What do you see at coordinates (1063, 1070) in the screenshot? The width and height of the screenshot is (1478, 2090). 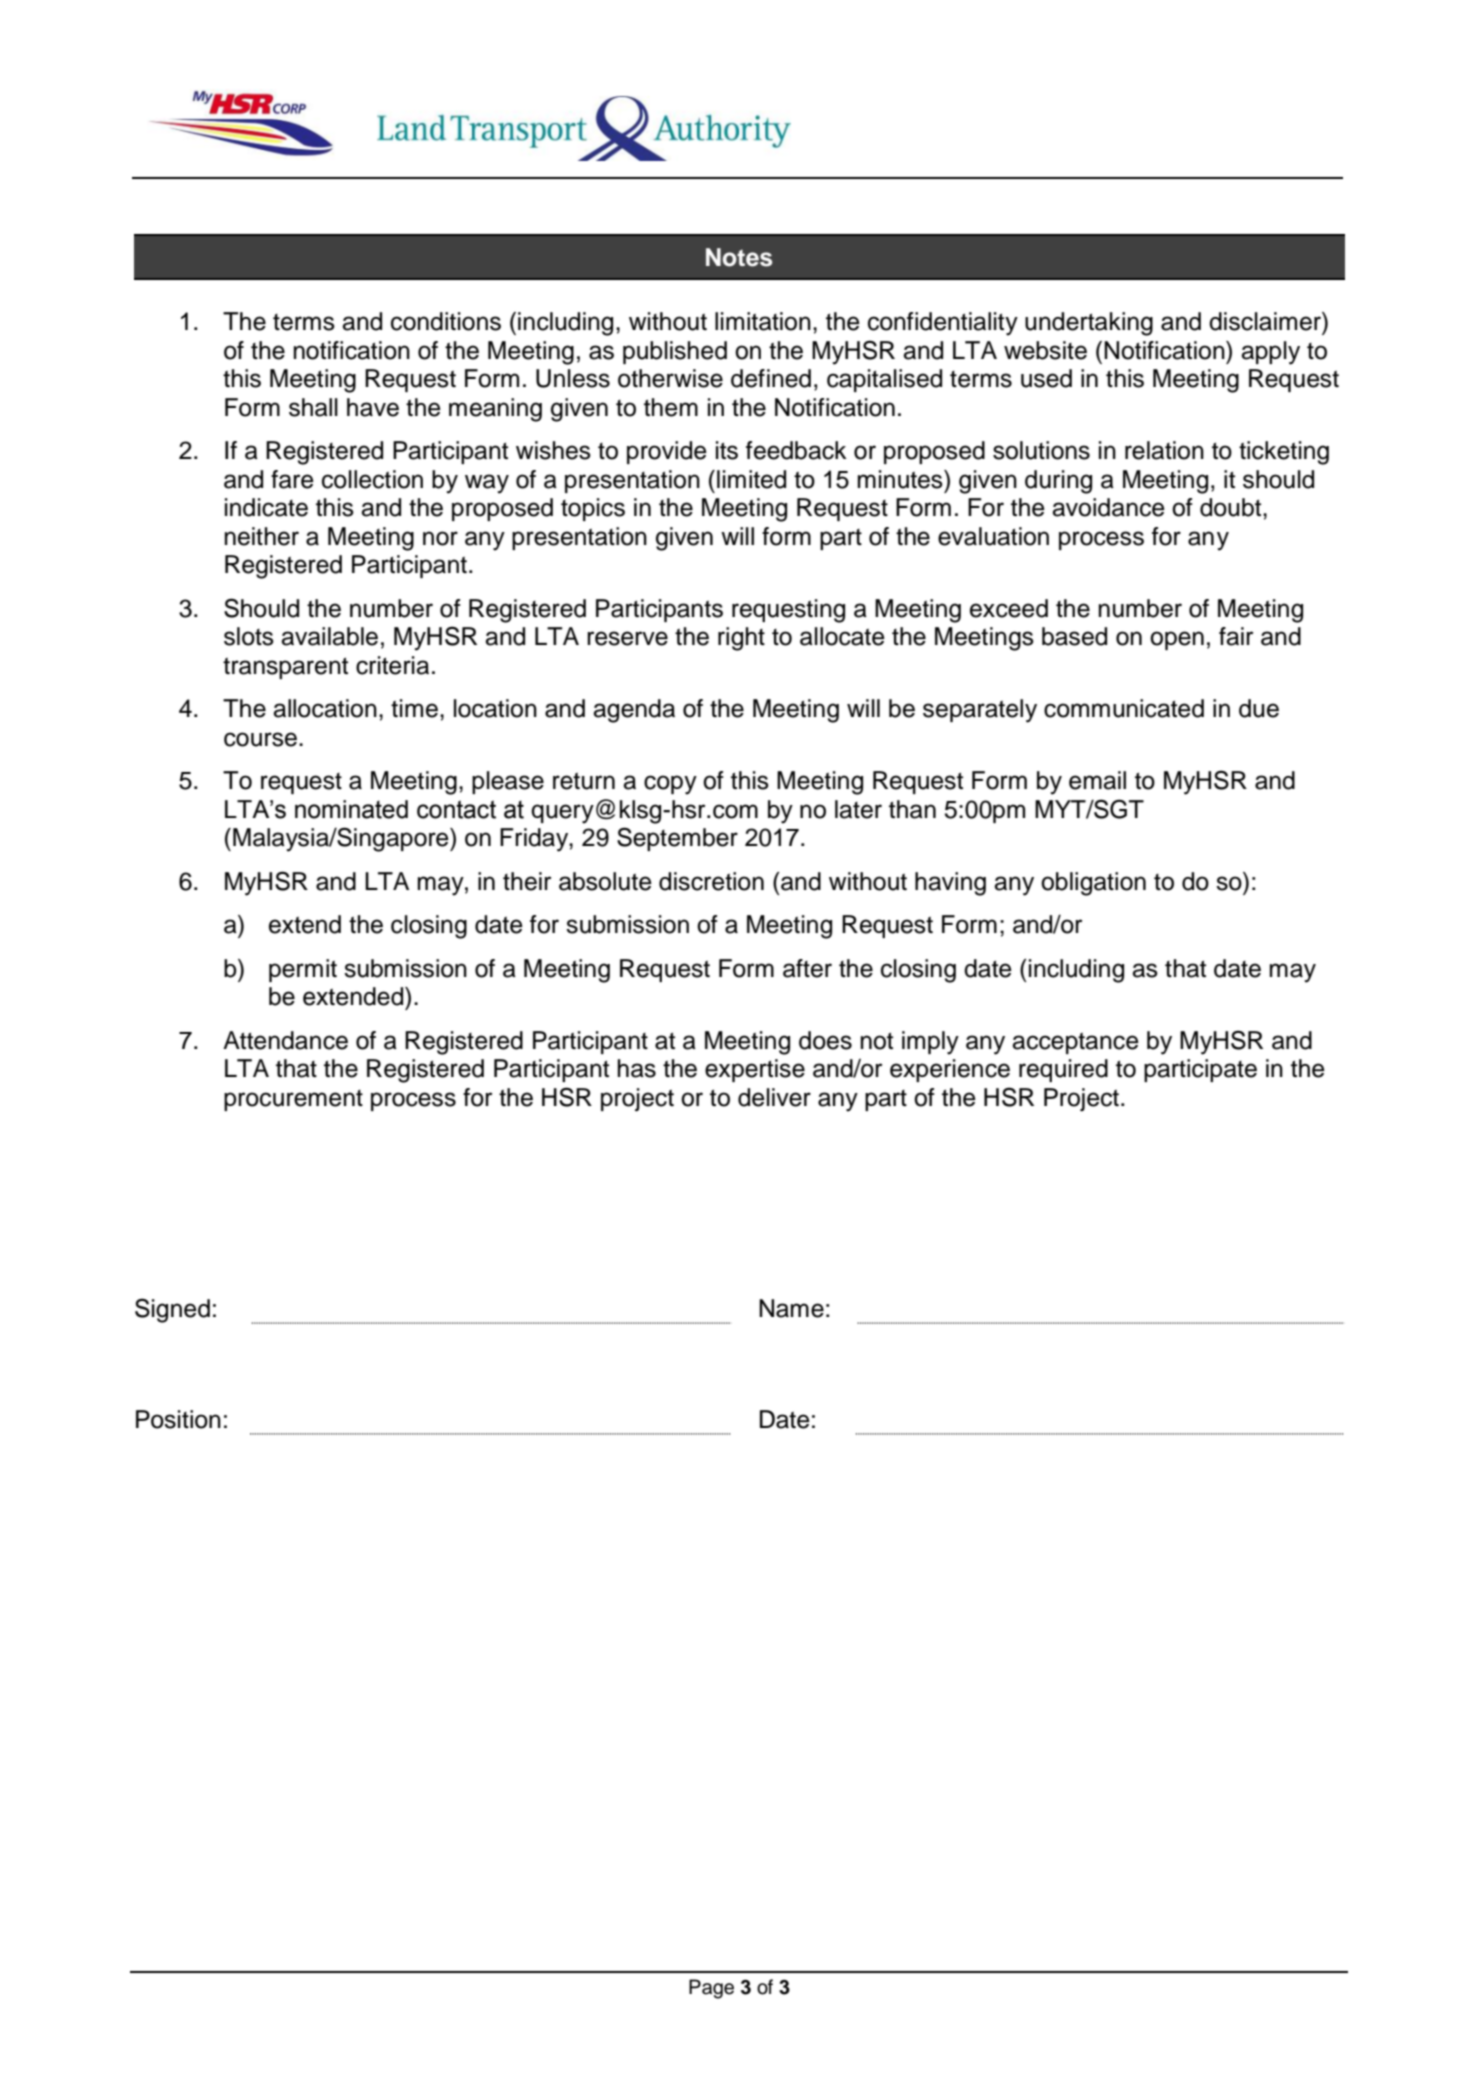 I see `required` at bounding box center [1063, 1070].
